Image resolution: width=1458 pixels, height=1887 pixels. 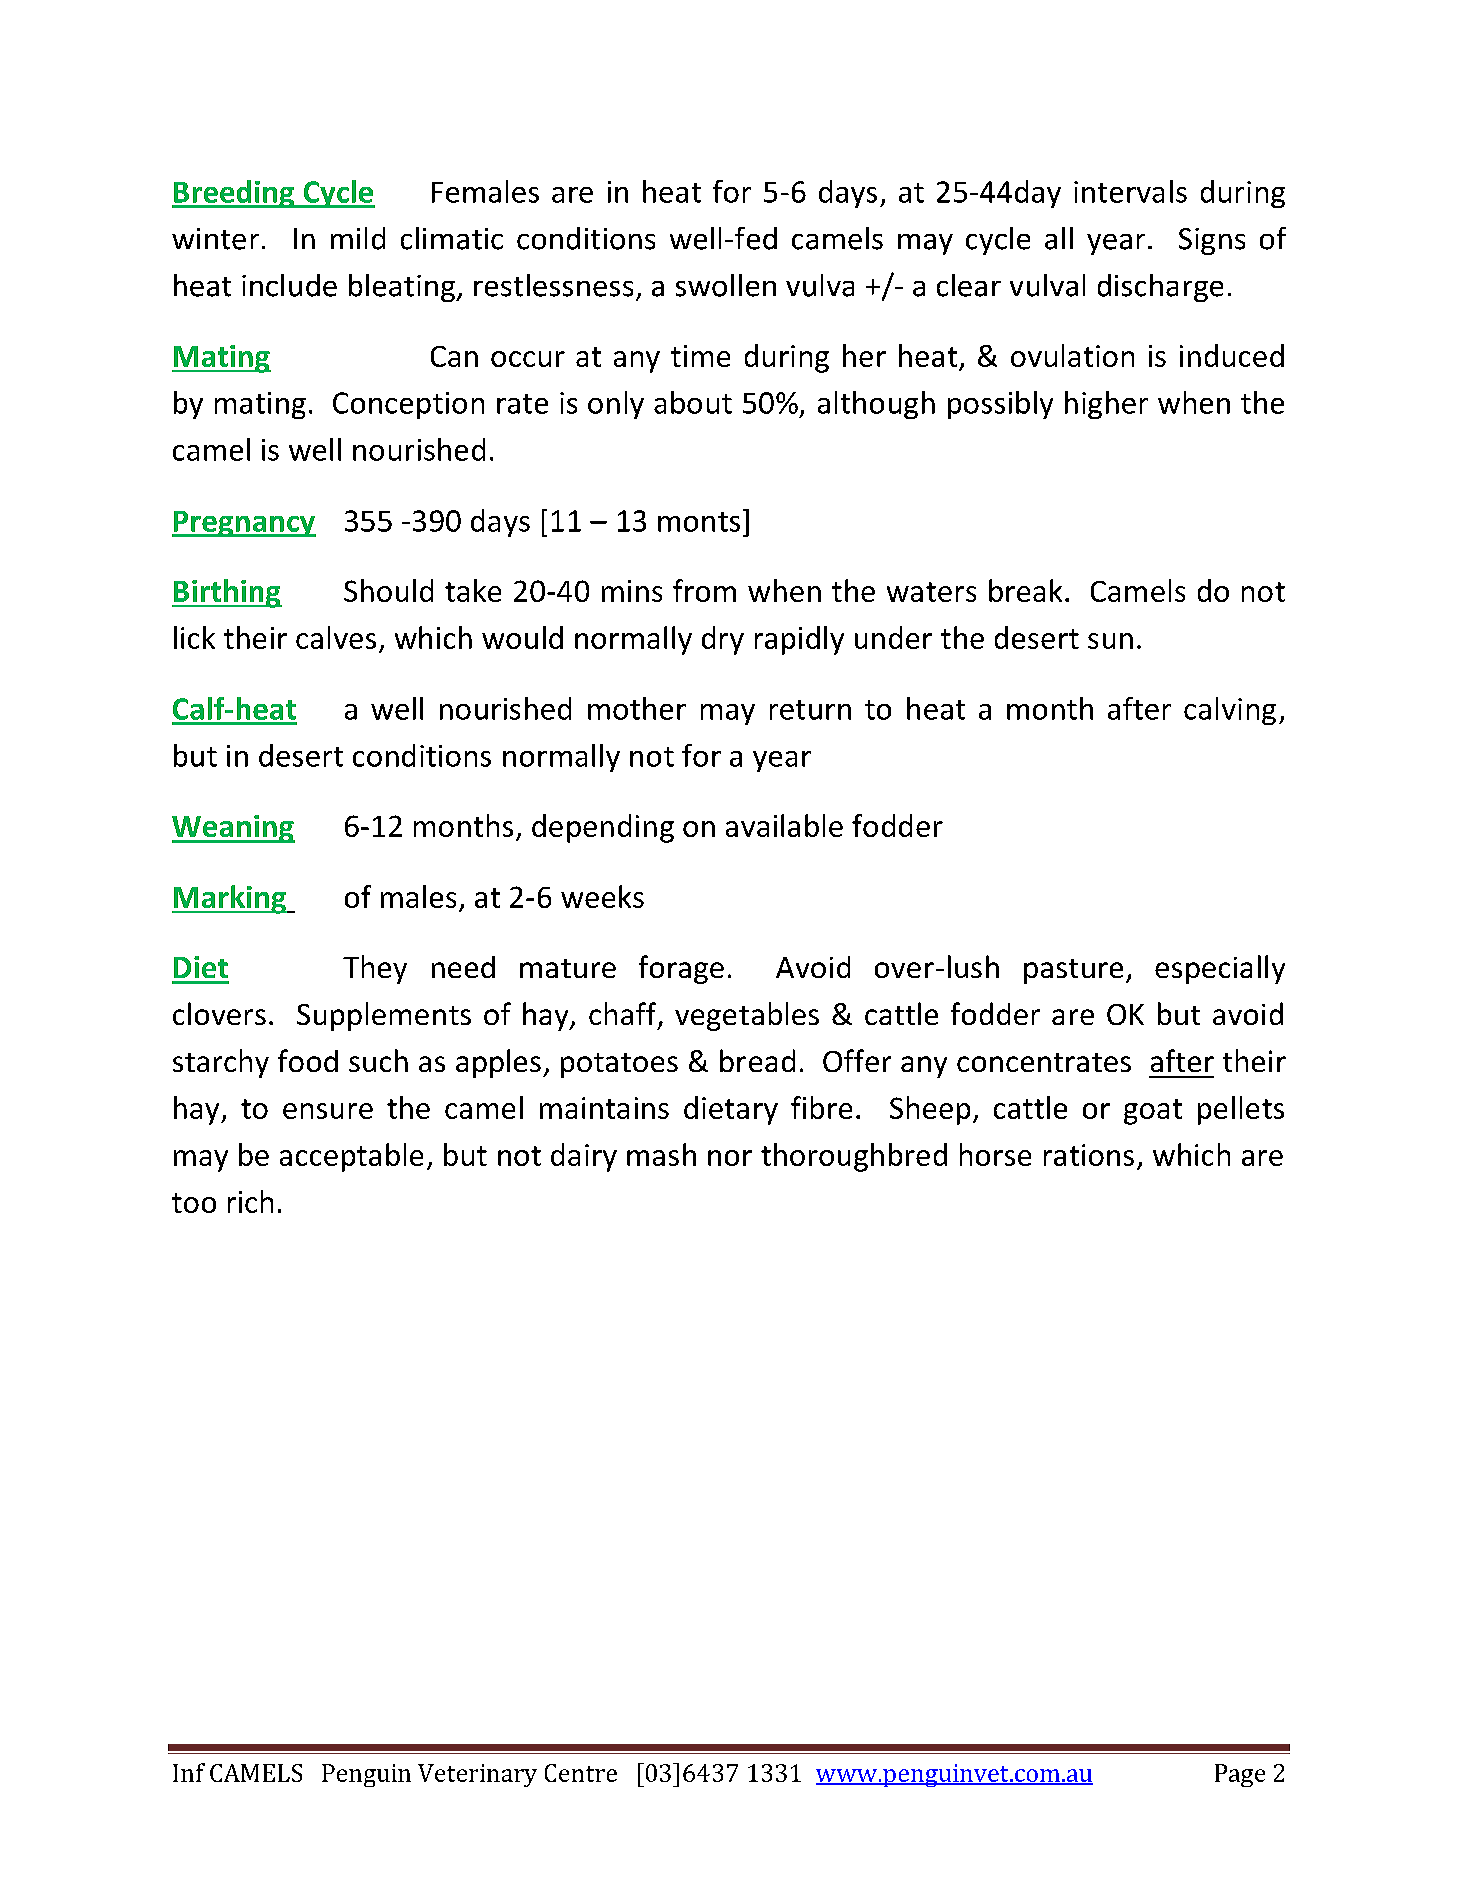 I want to click on horse, so click(x=995, y=1154).
